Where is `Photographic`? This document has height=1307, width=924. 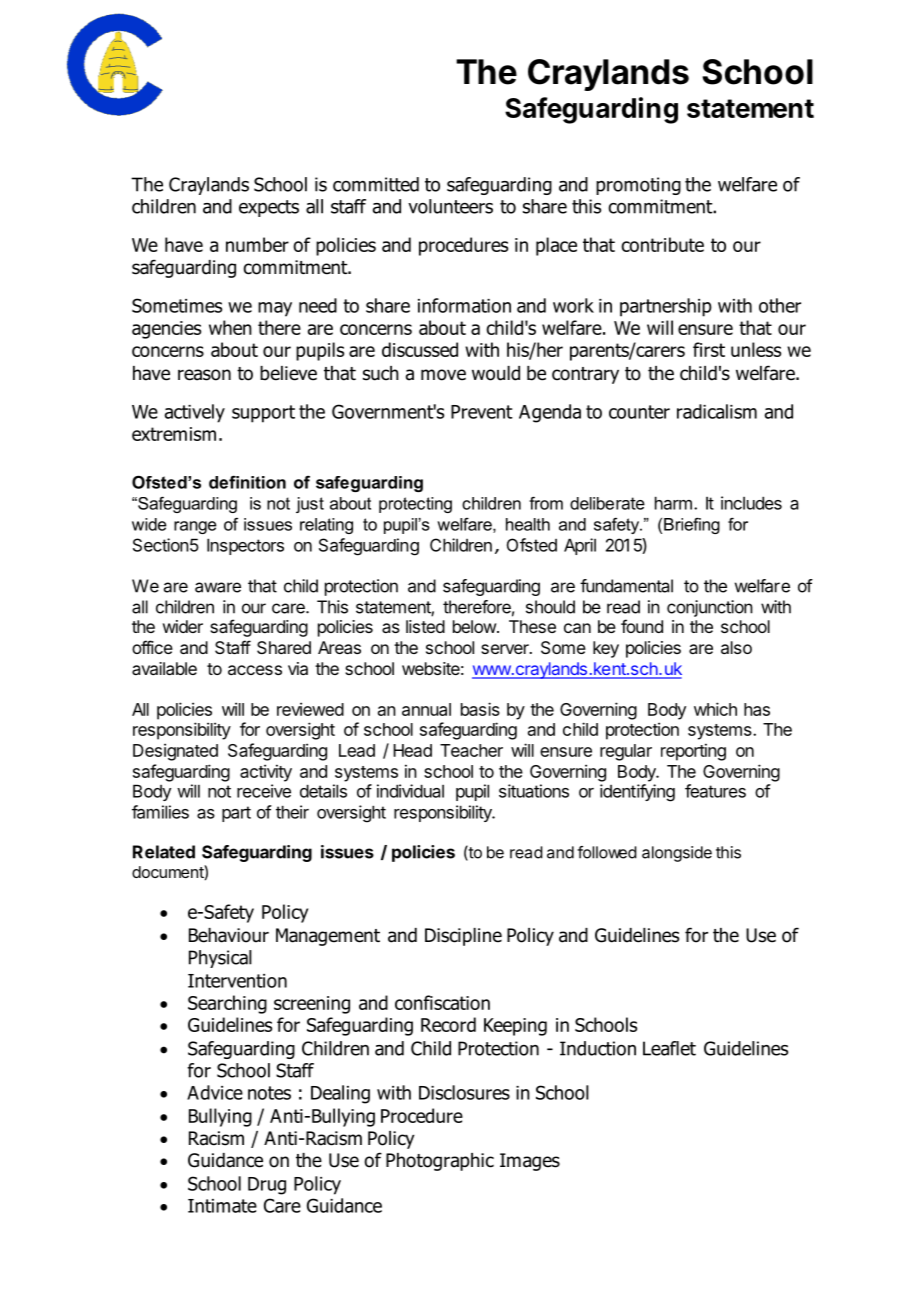
Photographic is located at coordinates (440, 1162).
